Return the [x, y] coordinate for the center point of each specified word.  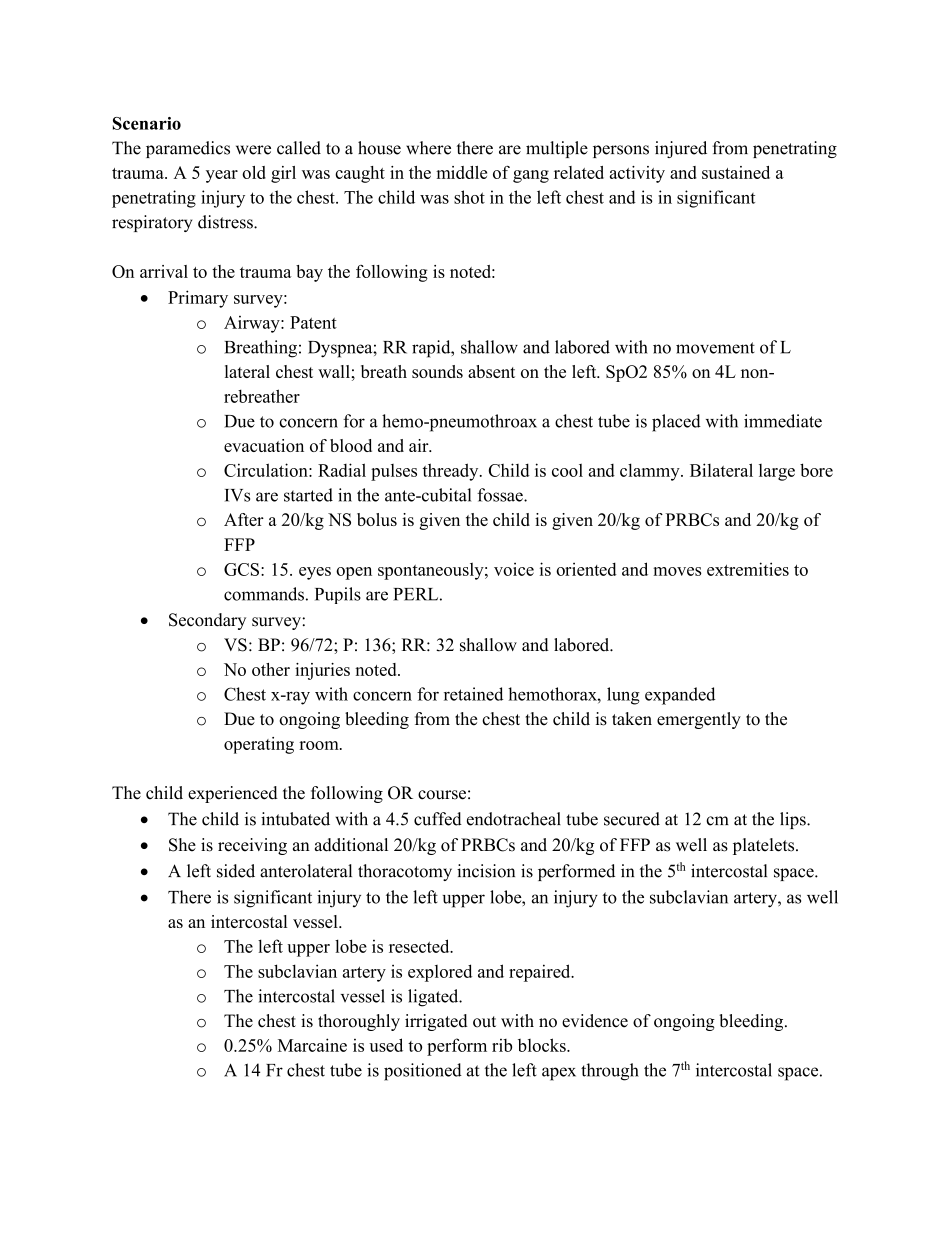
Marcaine [312, 1045]
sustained [736, 172]
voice [514, 569]
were [253, 150]
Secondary [207, 621]
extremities [748, 569]
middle [461, 172]
